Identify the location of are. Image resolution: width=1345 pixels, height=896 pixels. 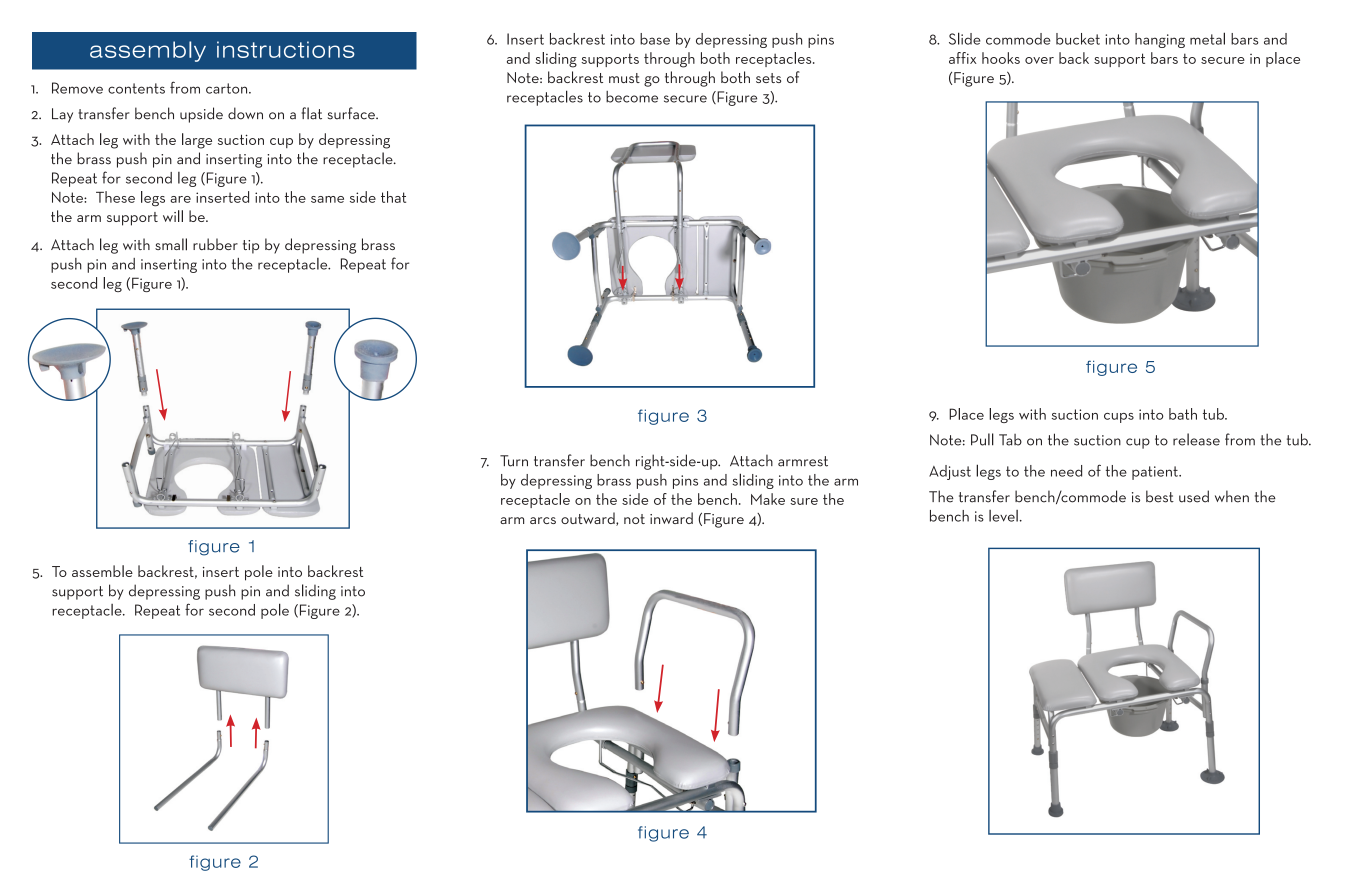
(180, 199).
